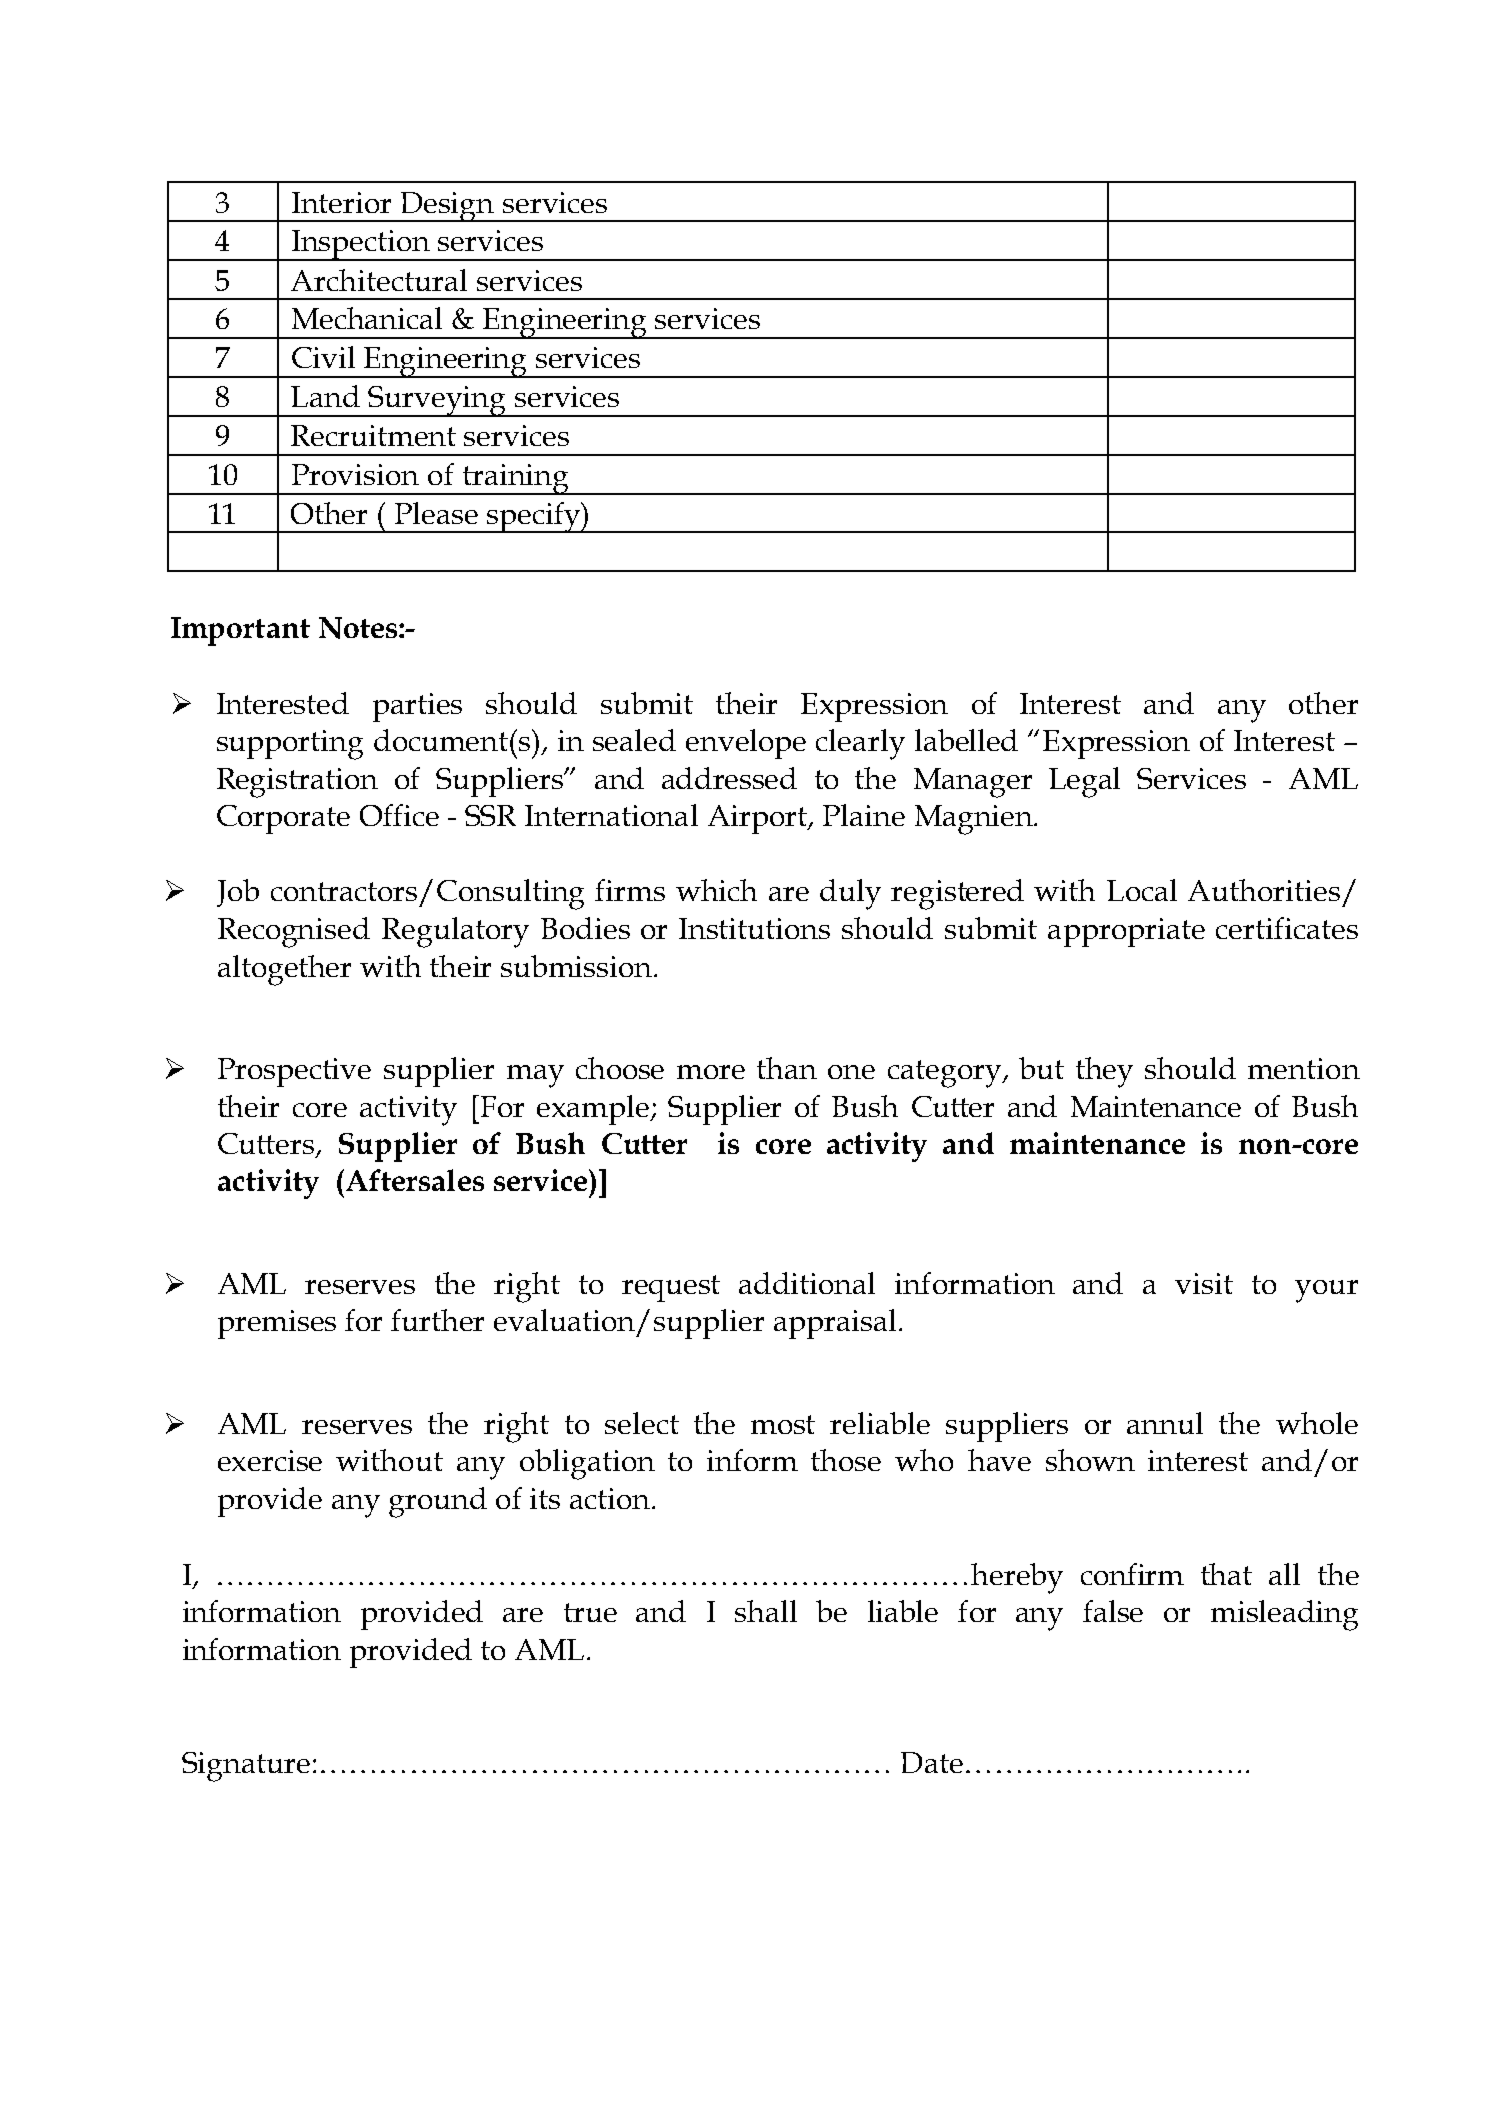  Describe the element at coordinates (766, 1611) in the document. I see `shall` at that location.
